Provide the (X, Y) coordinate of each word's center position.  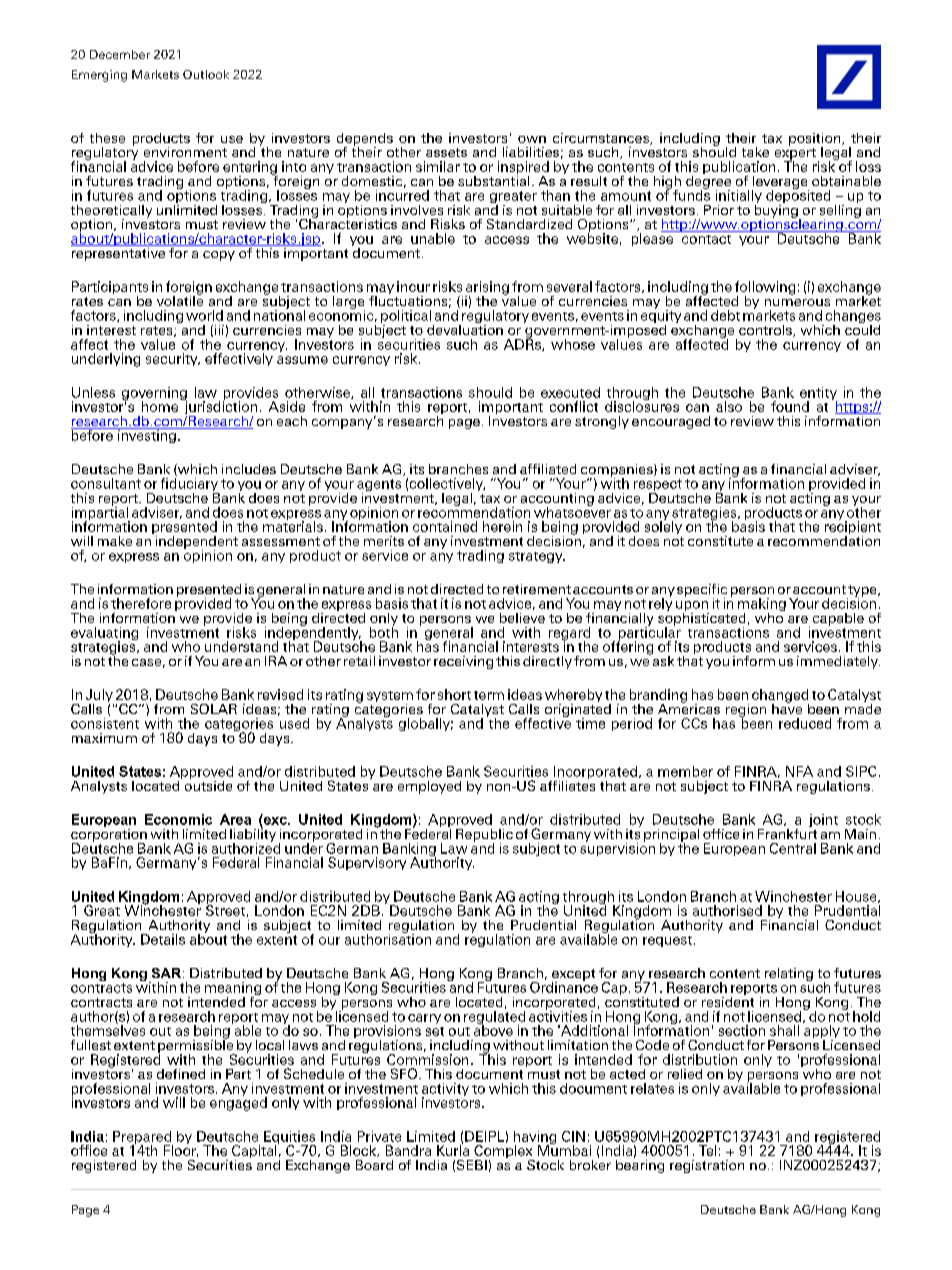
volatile (180, 299)
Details (163, 939)
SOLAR (214, 709)
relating (789, 974)
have (787, 707)
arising (487, 289)
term (489, 695)
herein (502, 526)
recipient (853, 528)
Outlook (206, 74)
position (816, 140)
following (765, 289)
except (573, 976)
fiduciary (190, 486)
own (532, 139)
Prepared (143, 1139)
